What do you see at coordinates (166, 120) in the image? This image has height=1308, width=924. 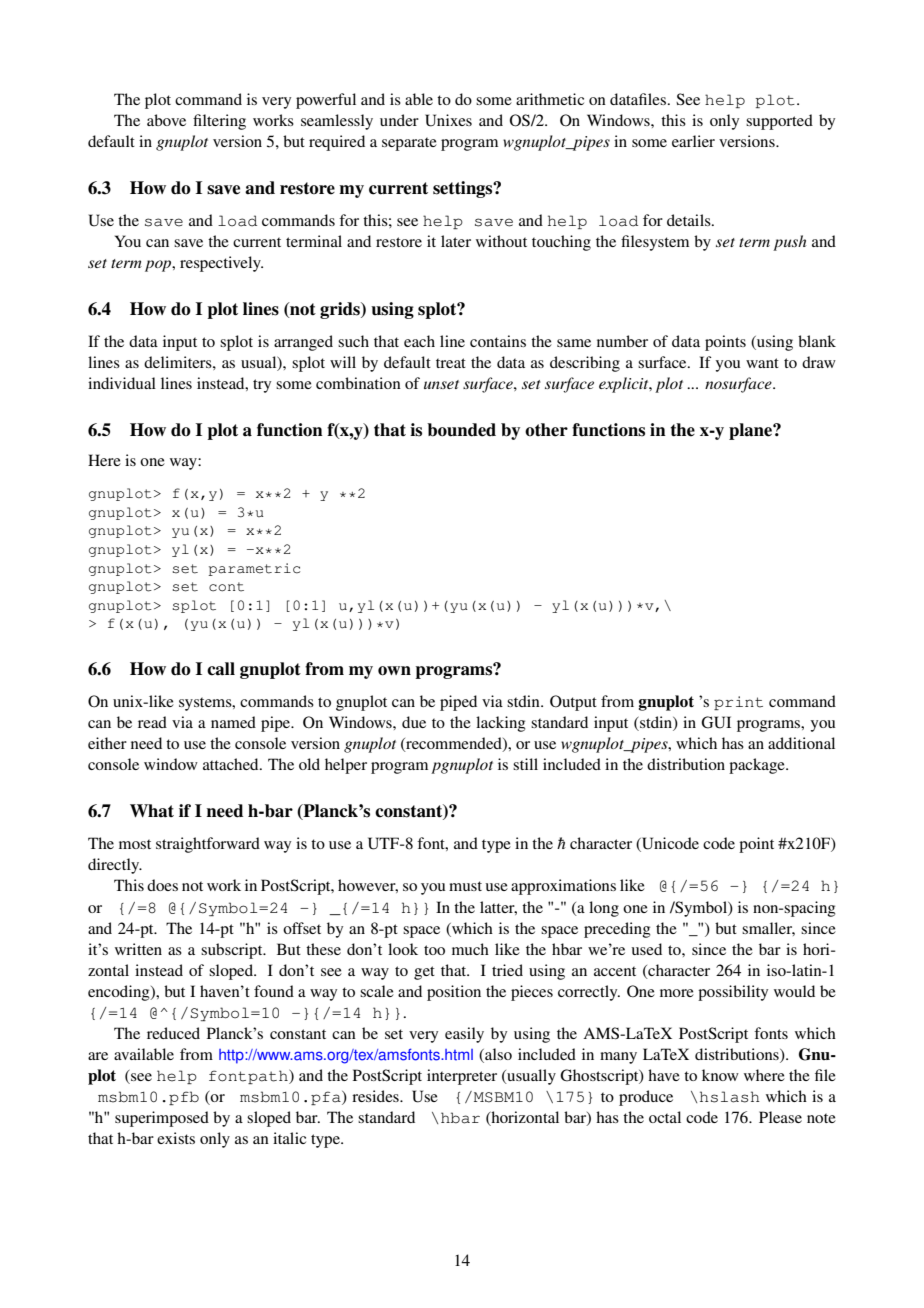 I see `above` at bounding box center [166, 120].
